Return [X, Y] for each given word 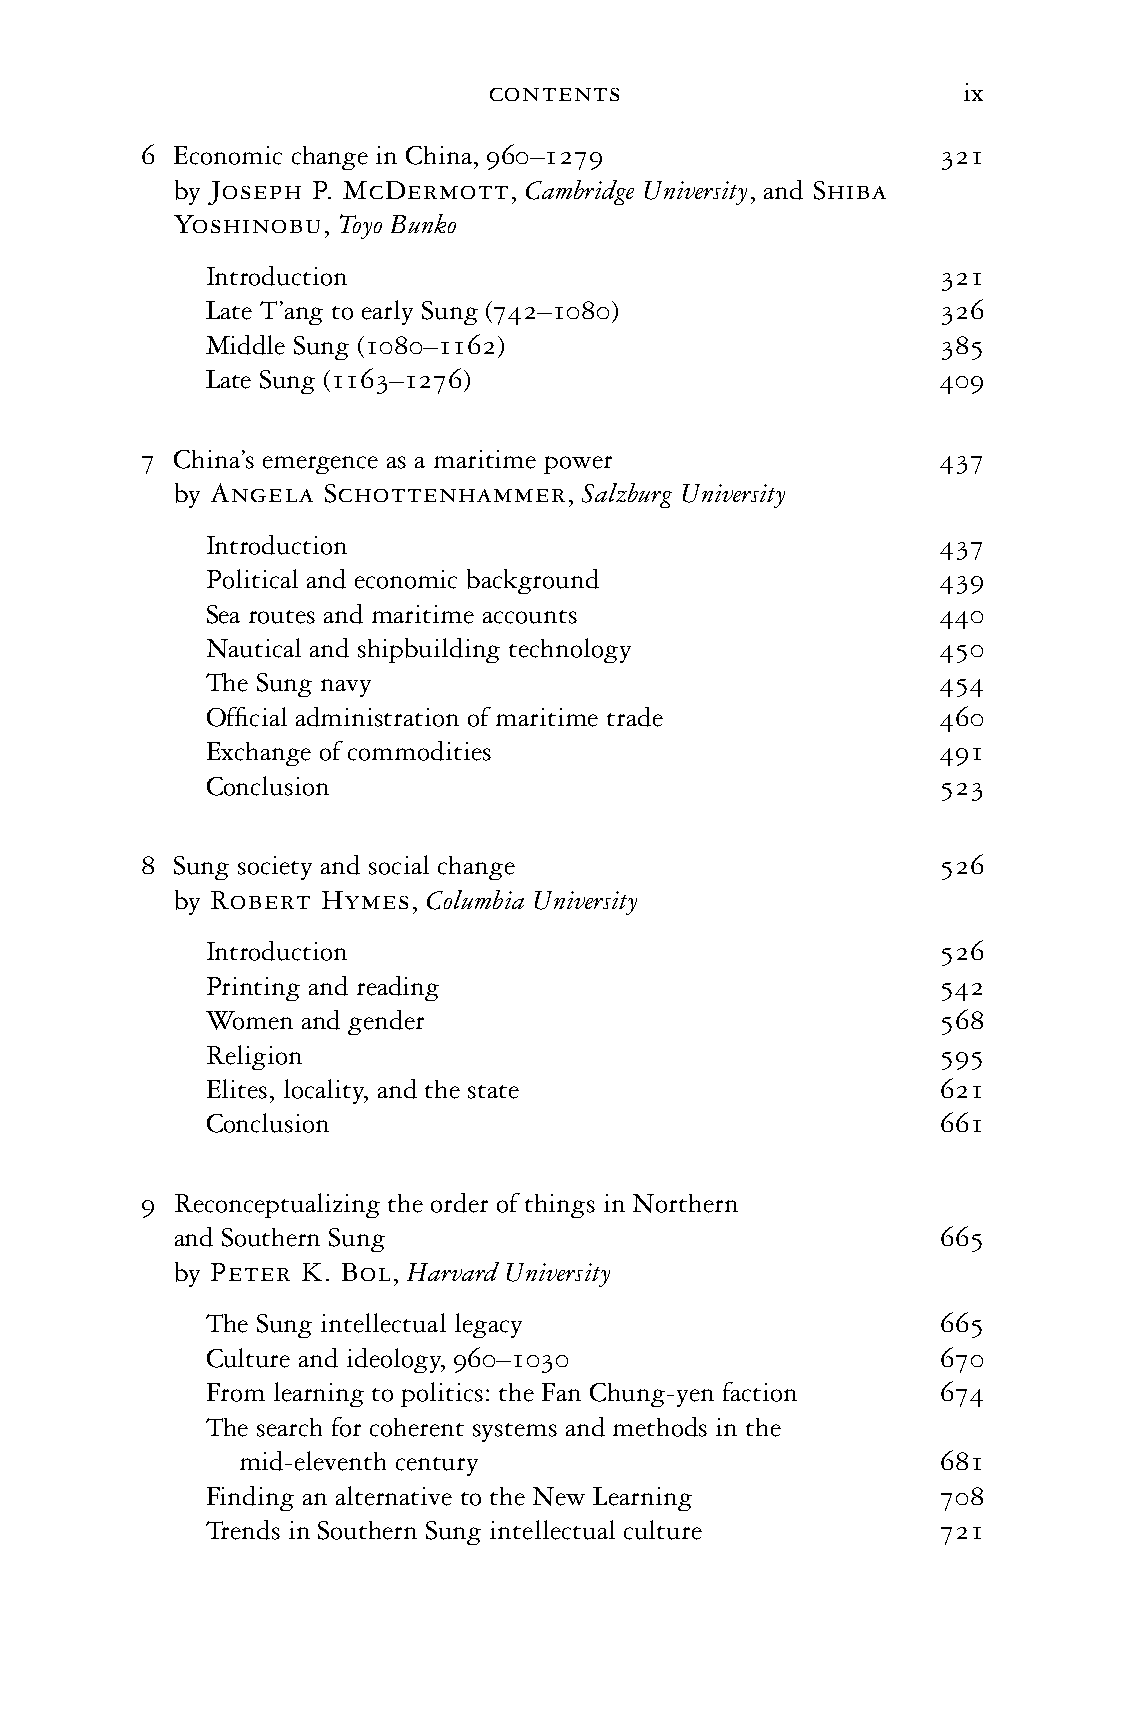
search [289, 1427]
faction [760, 1392]
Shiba [850, 190]
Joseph [254, 193]
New [559, 1496]
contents [554, 94]
